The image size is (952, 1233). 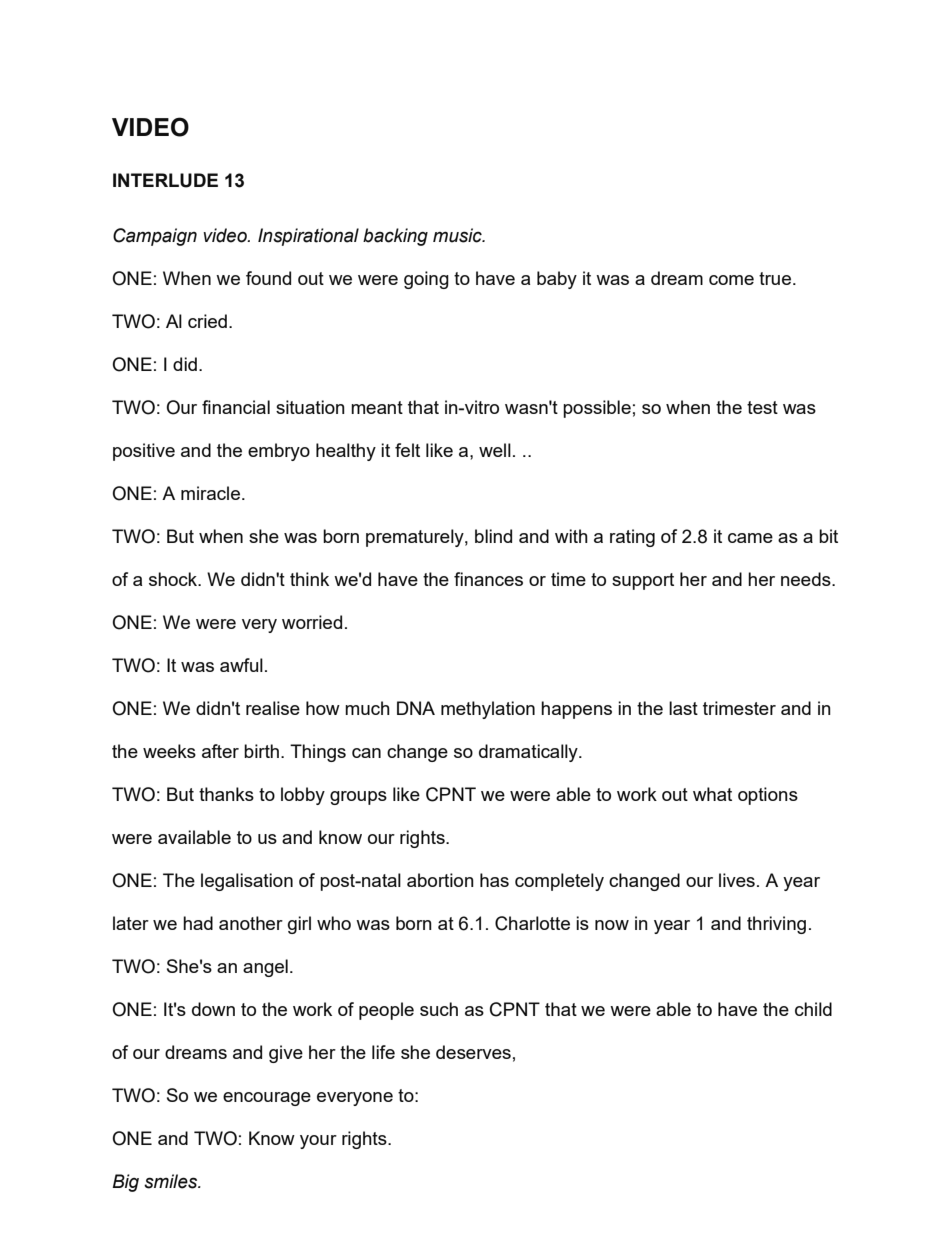 What do you see at coordinates (172, 1181) in the document?
I see `smiles` at bounding box center [172, 1181].
